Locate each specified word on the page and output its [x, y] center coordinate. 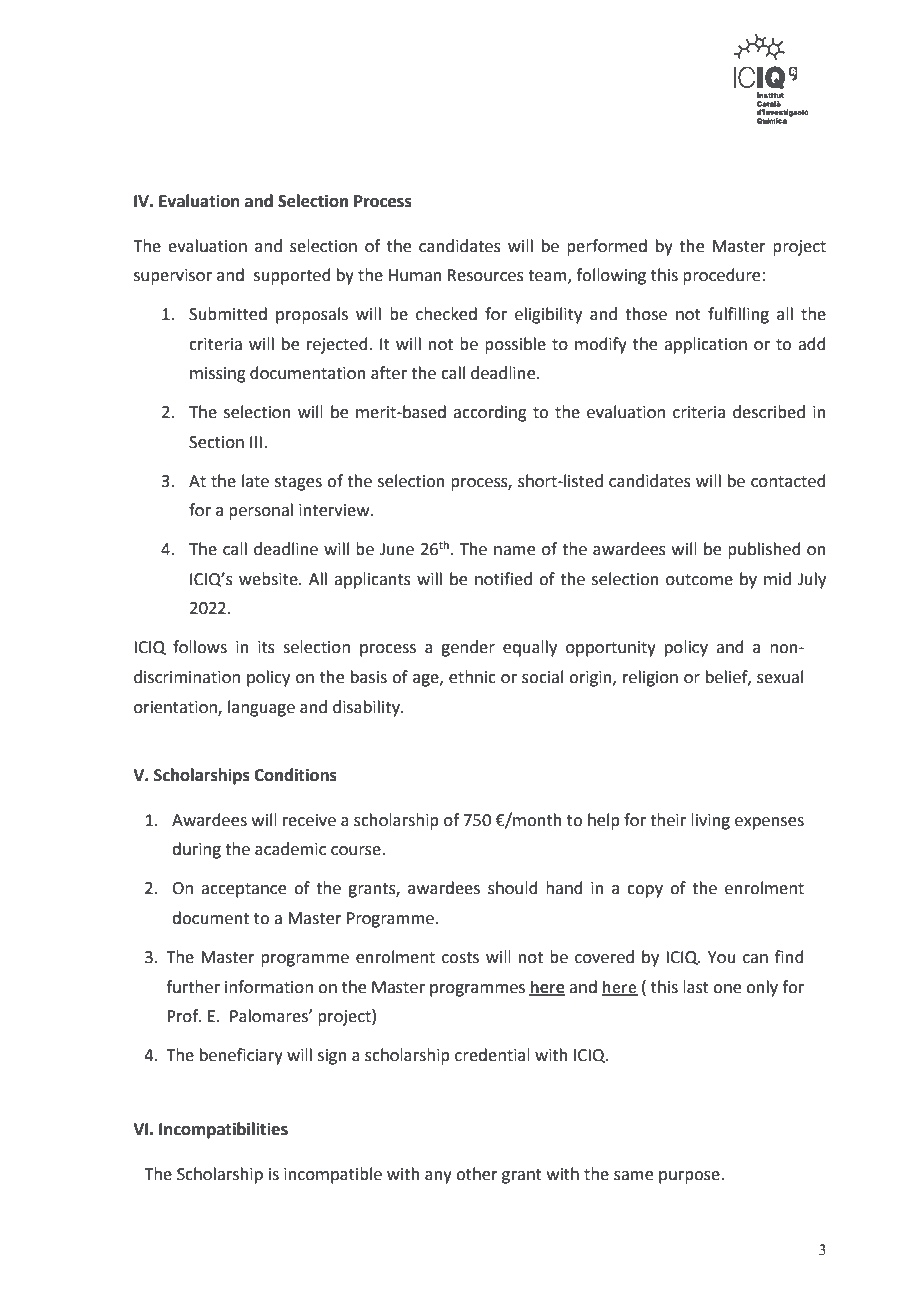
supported [292, 276]
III [256, 442]
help [604, 821]
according [490, 413]
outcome [699, 580]
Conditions [295, 775]
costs [460, 958]
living [710, 821]
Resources [486, 275]
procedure [723, 276]
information [269, 987]
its [266, 647]
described [769, 412]
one [727, 989]
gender [468, 648]
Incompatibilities [223, 1130]
